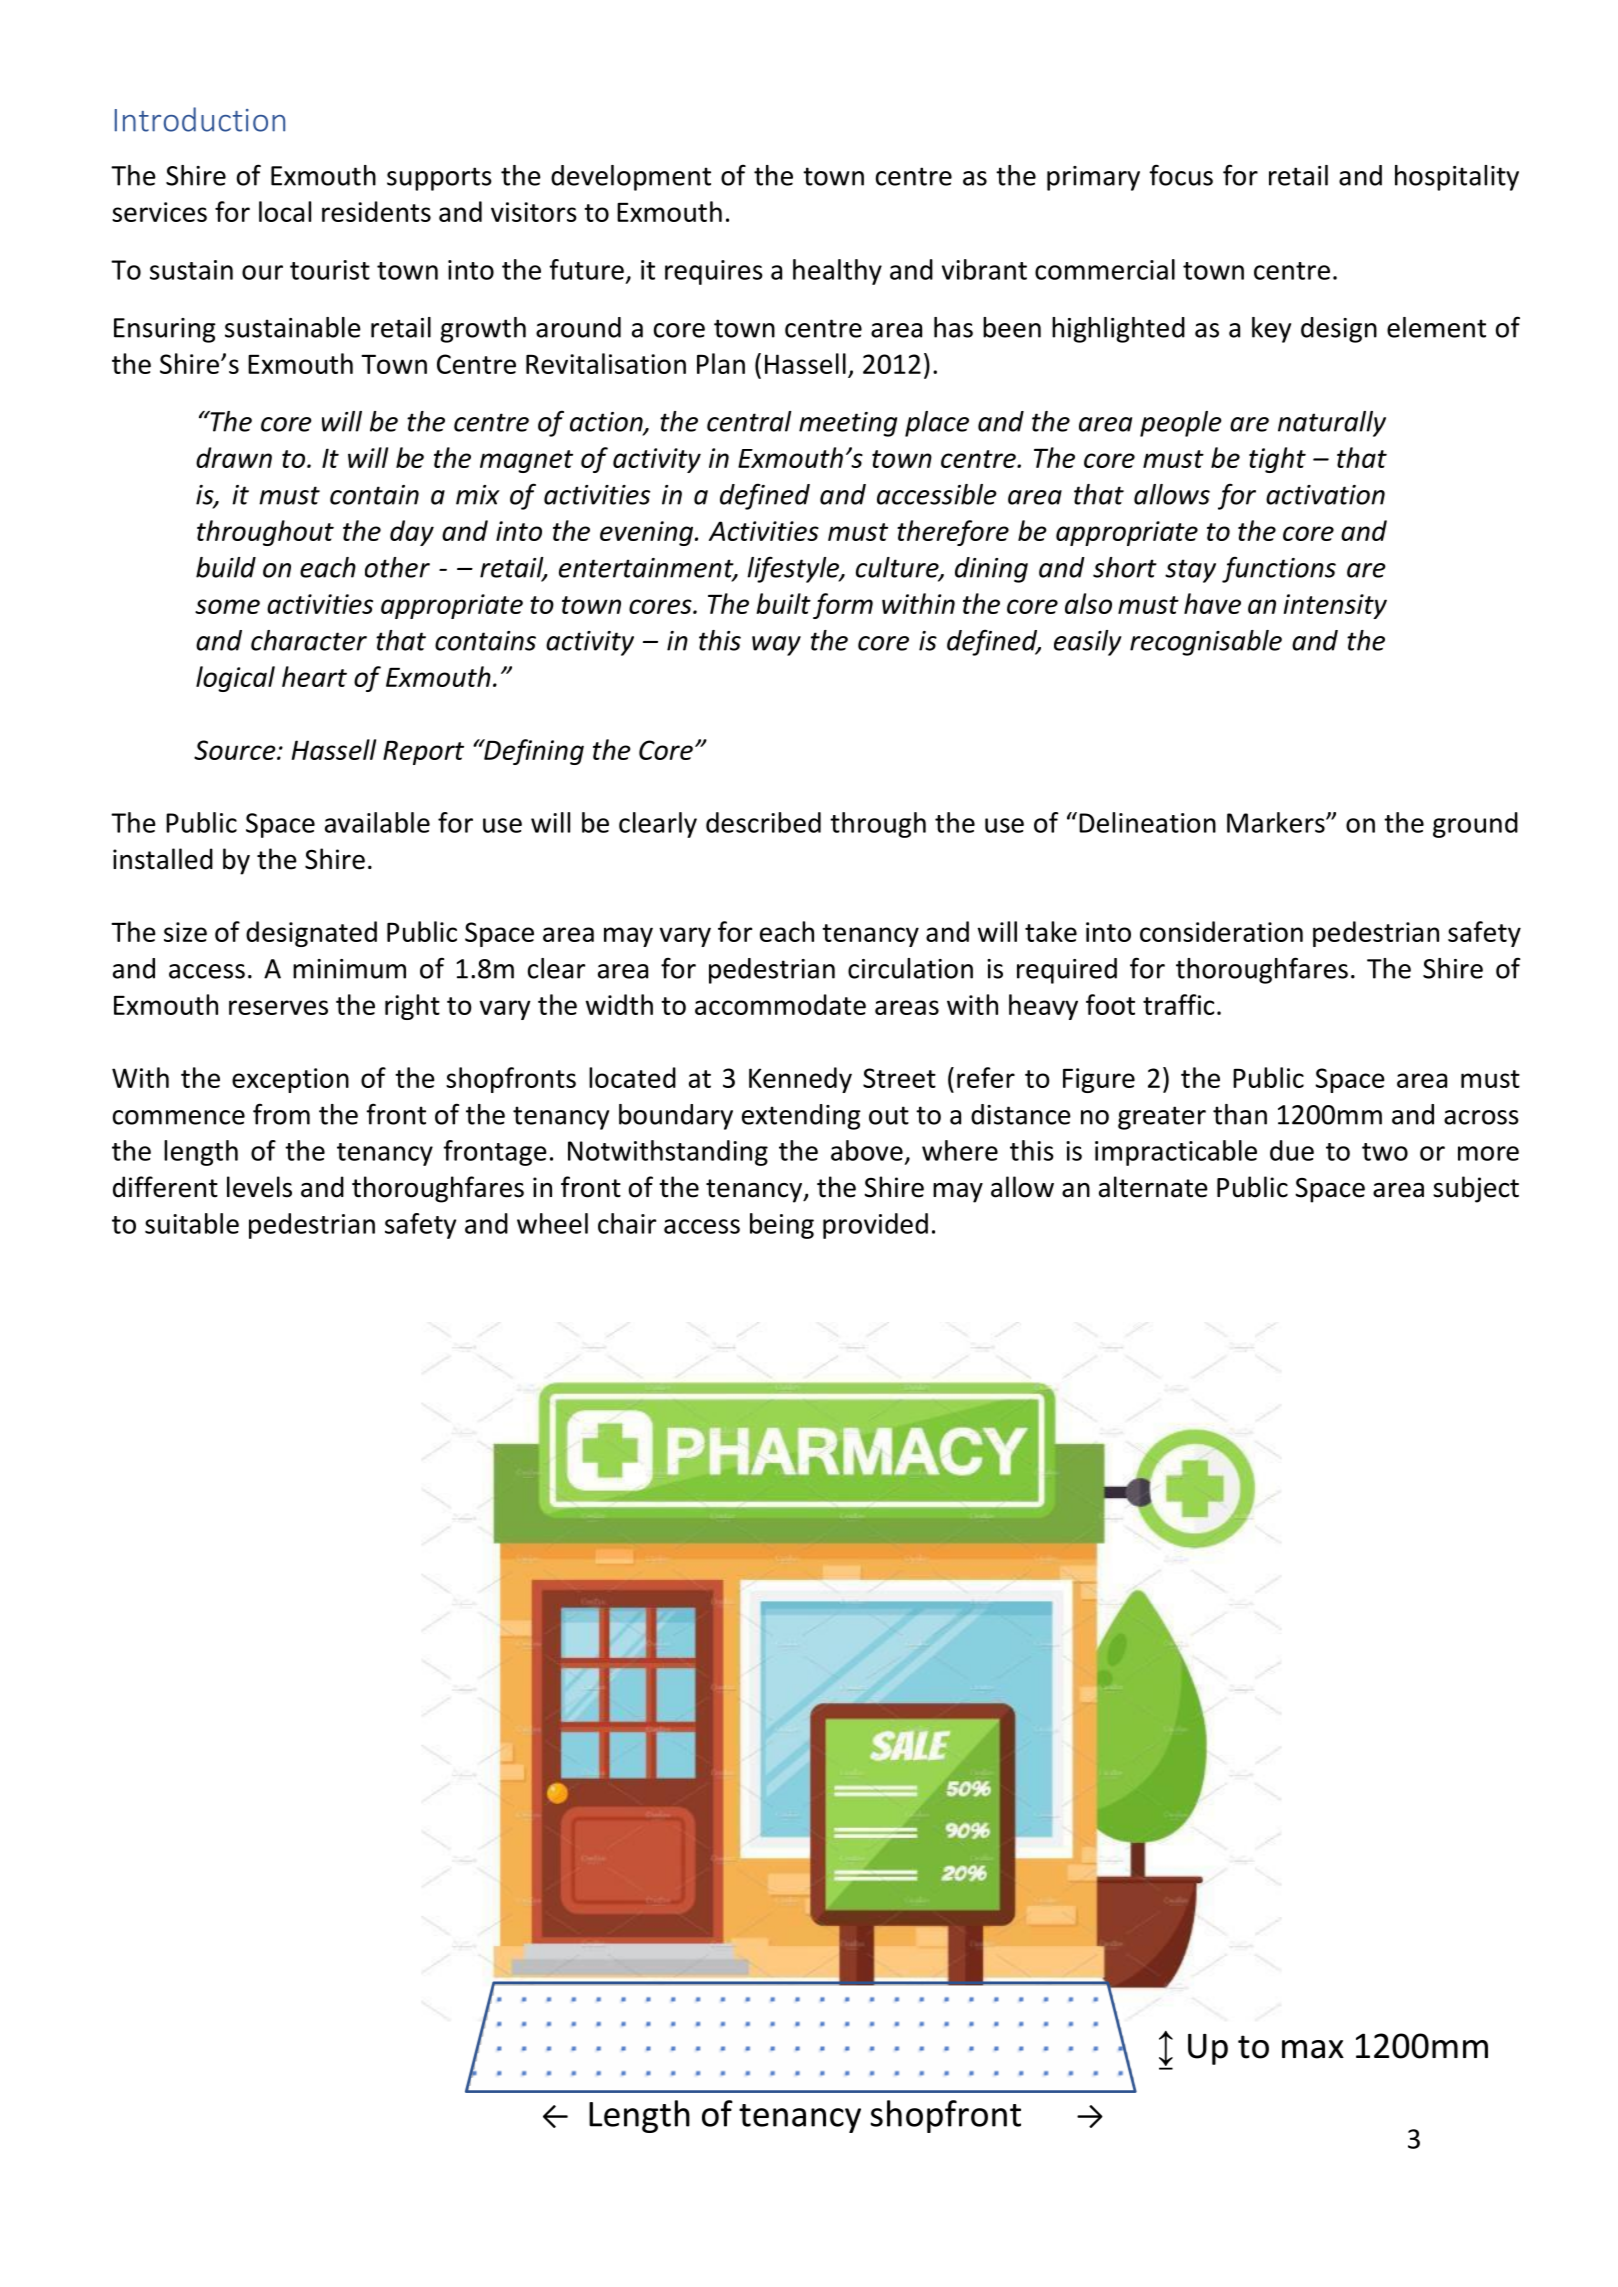  I want to click on max, so click(1313, 2049).
